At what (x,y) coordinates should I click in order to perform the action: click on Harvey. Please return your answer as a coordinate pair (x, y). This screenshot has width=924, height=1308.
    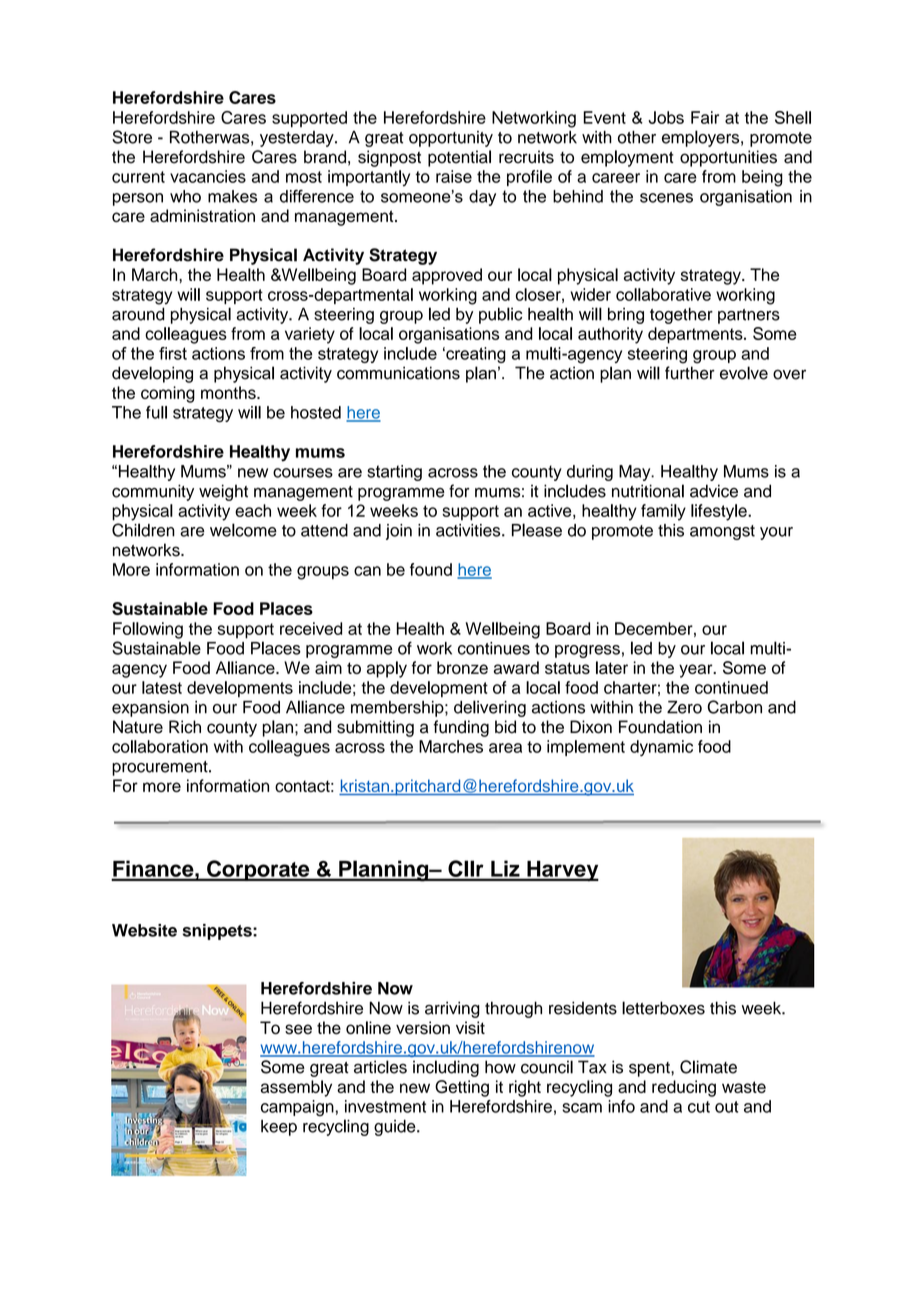
    Looking at the image, I should click on (562, 871).
